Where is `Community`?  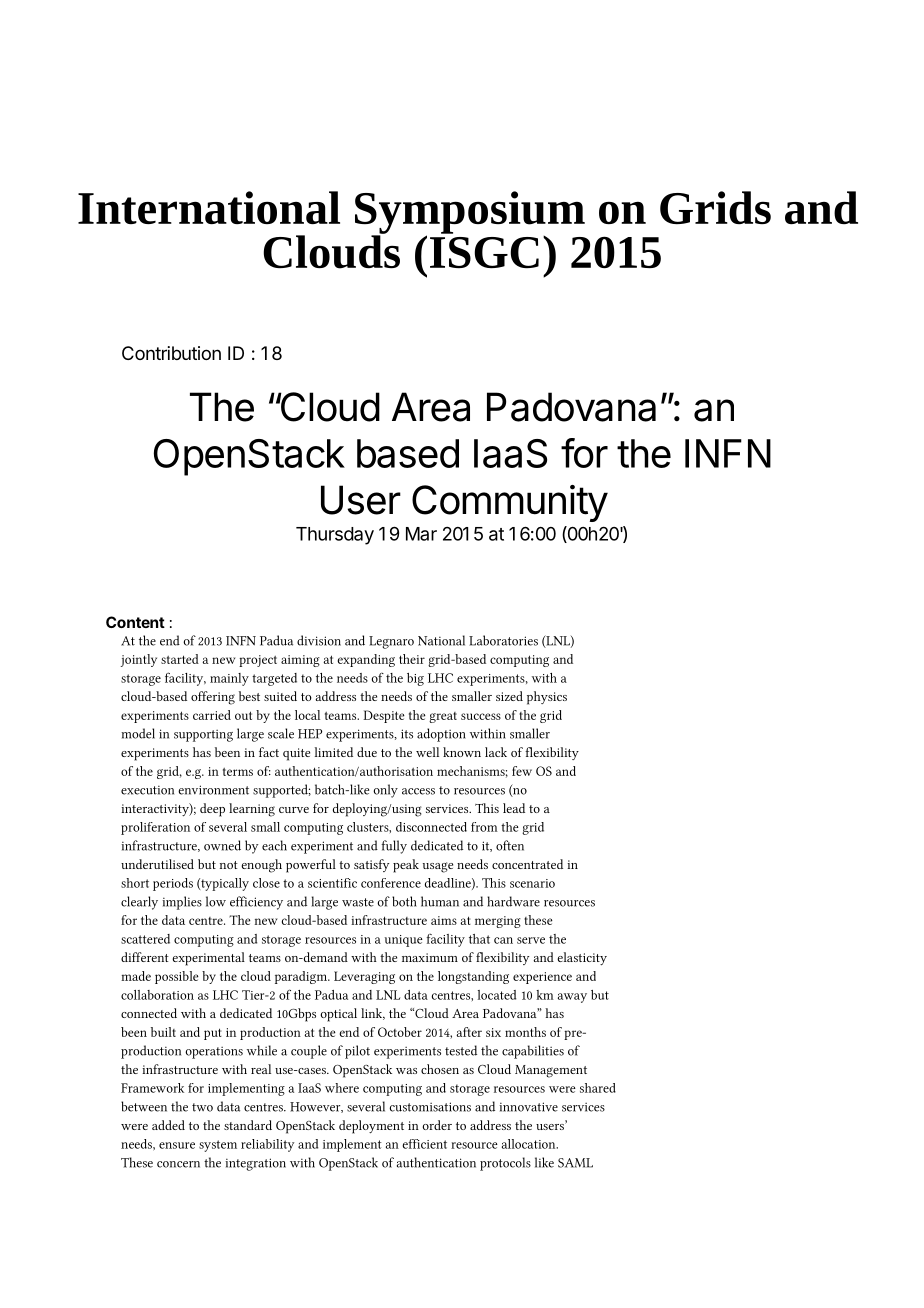 Community is located at coordinates (510, 503).
